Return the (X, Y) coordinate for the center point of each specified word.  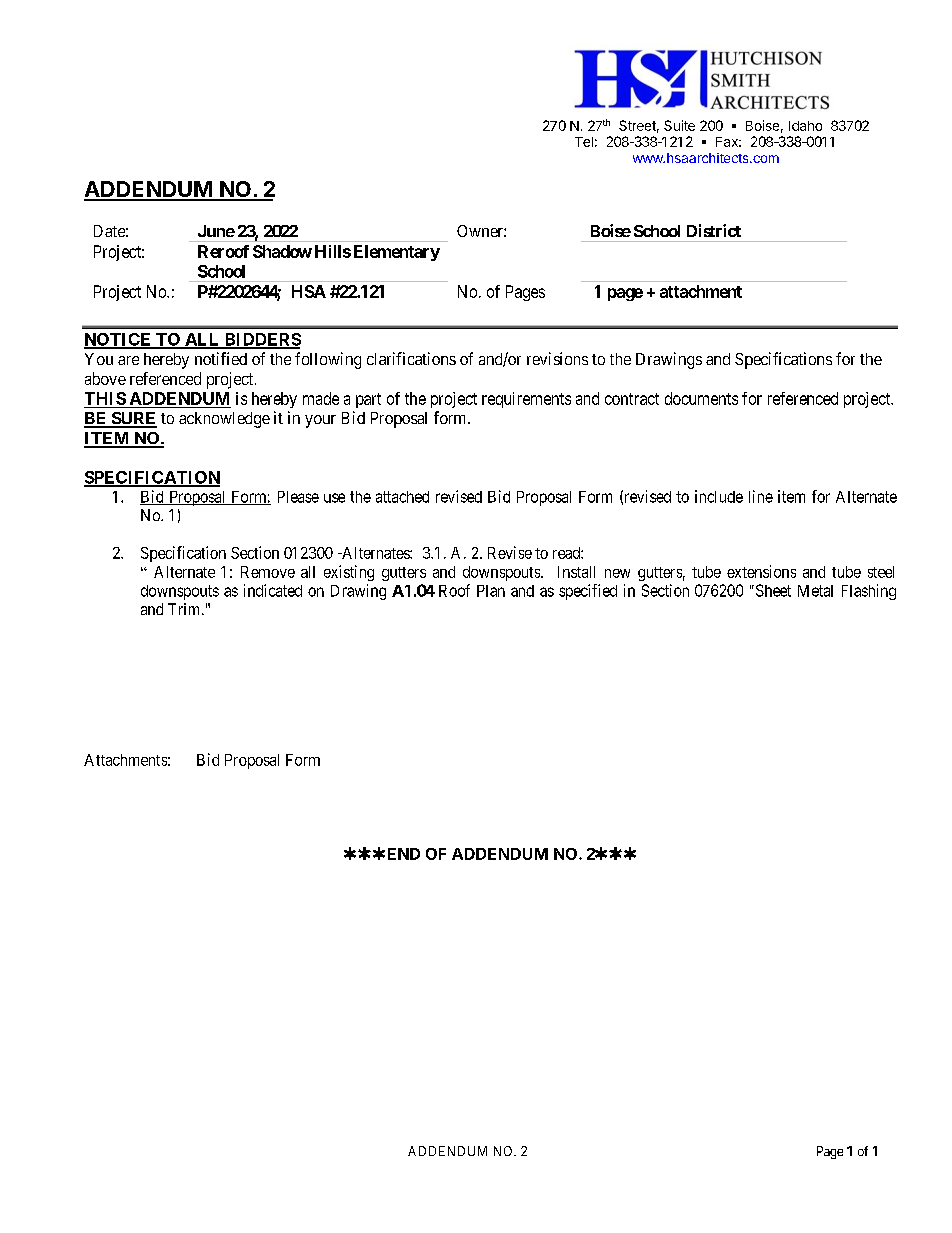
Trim (185, 609)
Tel (584, 142)
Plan (491, 591)
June (216, 231)
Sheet (772, 590)
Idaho (805, 126)
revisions (557, 358)
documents (701, 398)
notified (221, 358)
